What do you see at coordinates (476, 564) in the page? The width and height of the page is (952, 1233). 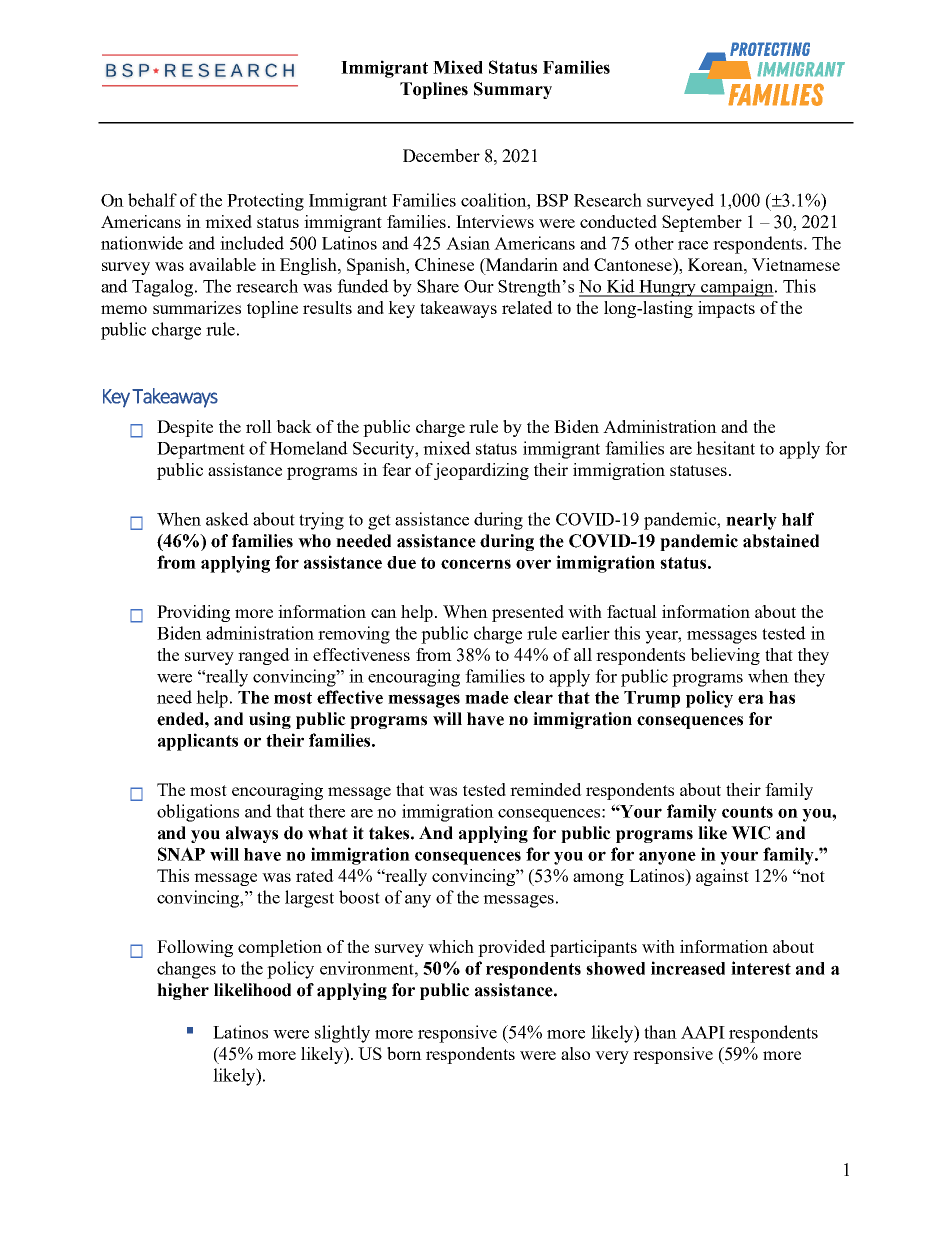 I see `concerns` at bounding box center [476, 564].
